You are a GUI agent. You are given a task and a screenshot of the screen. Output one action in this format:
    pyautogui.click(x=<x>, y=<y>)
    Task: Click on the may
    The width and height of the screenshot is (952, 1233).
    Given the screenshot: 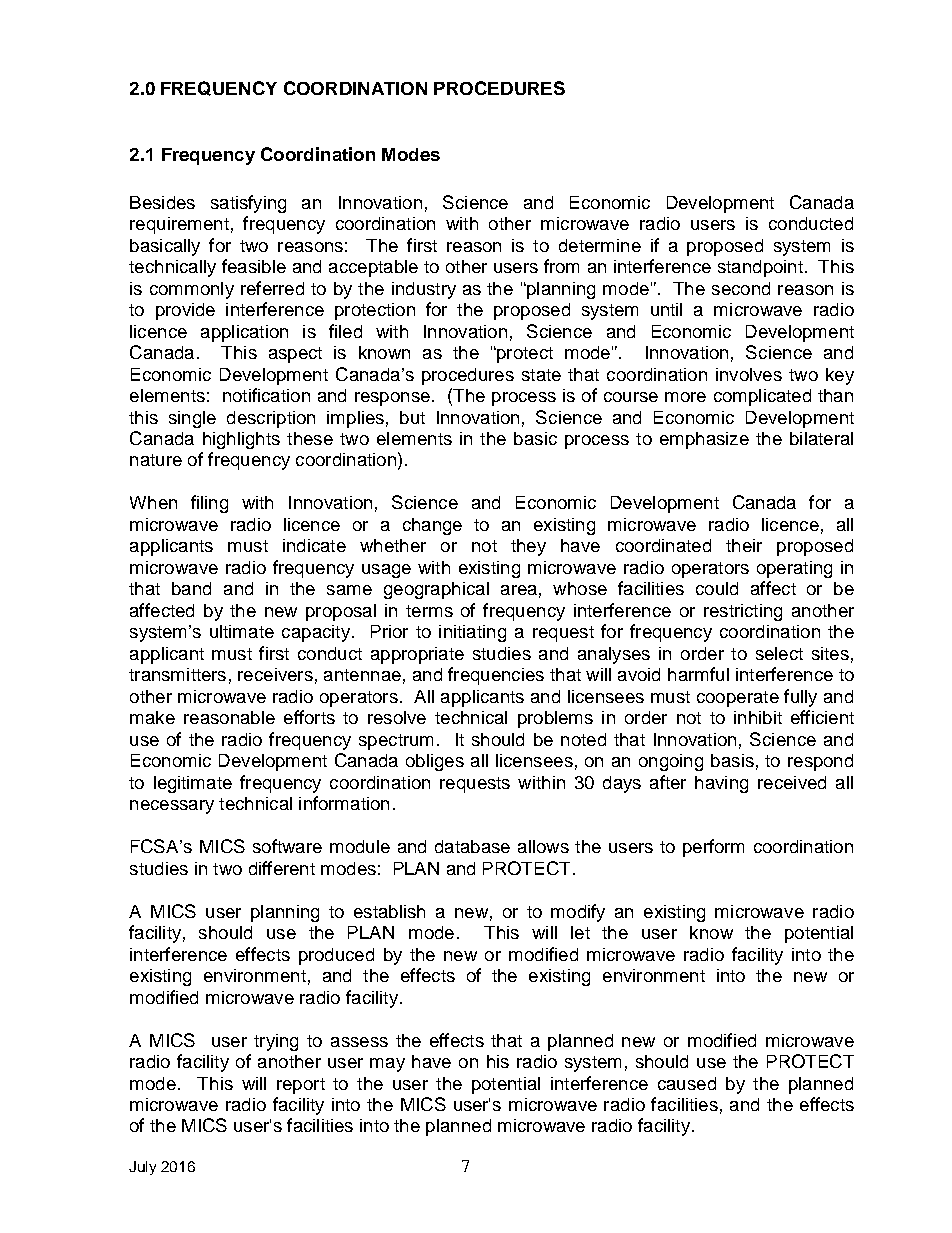 What is the action you would take?
    pyautogui.click(x=387, y=1065)
